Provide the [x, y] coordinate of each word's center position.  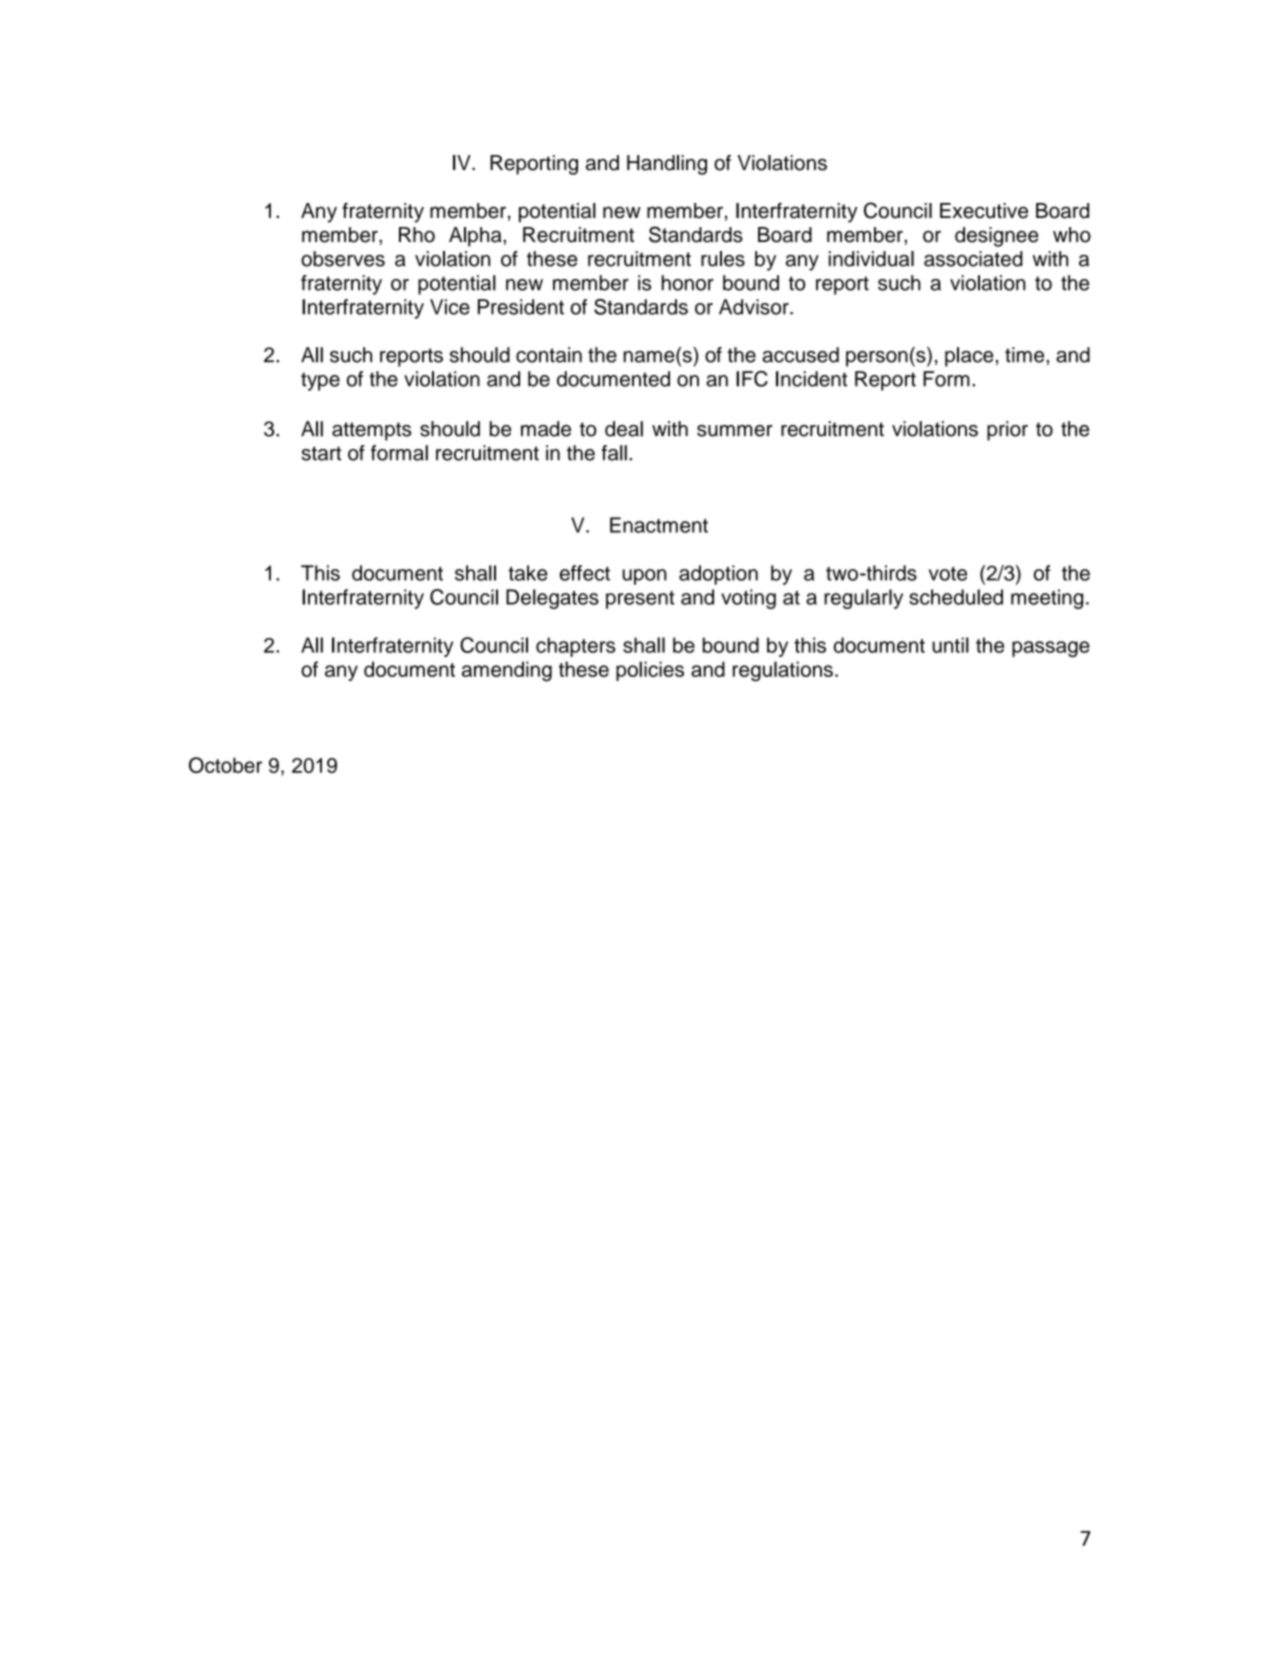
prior [1007, 431]
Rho [417, 235]
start [321, 453]
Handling [667, 165]
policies [650, 671]
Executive [984, 211]
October [225, 765]
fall [614, 453]
